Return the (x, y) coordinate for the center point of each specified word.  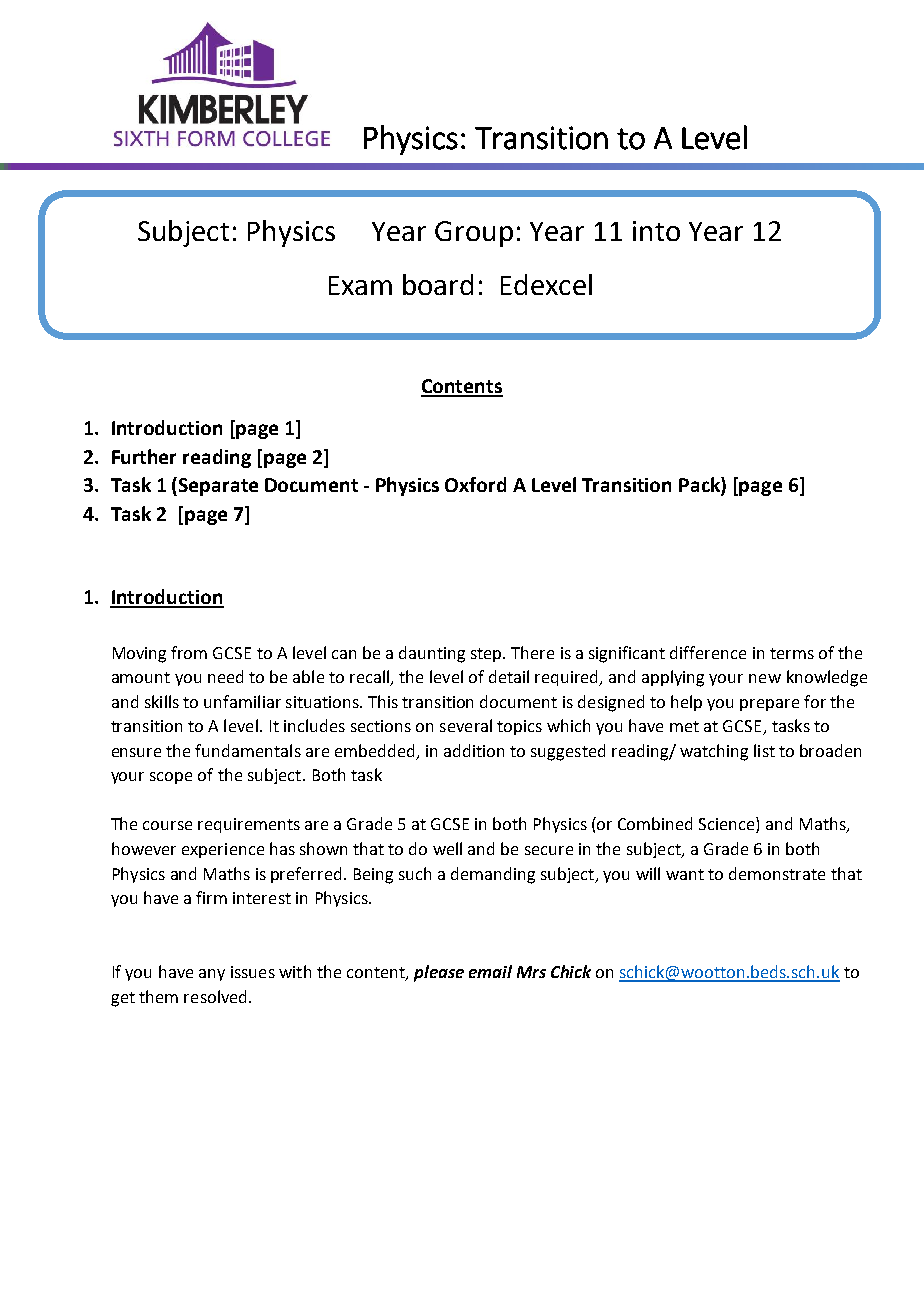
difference (708, 652)
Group (474, 234)
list (764, 750)
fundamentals (248, 750)
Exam (360, 285)
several (466, 725)
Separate (218, 487)
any (212, 975)
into (656, 231)
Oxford (475, 484)
